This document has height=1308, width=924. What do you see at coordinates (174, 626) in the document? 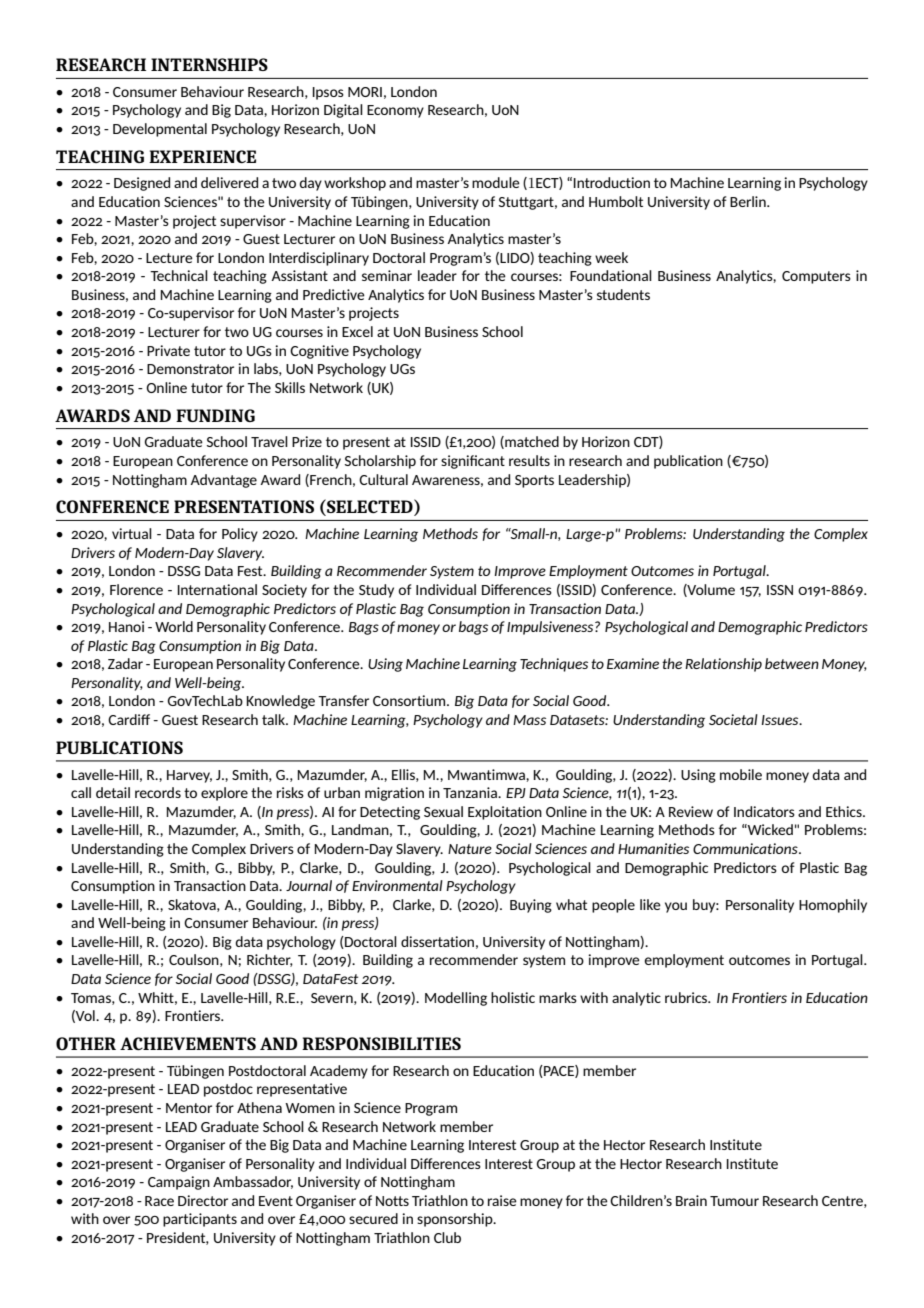
I see `World` at bounding box center [174, 626].
